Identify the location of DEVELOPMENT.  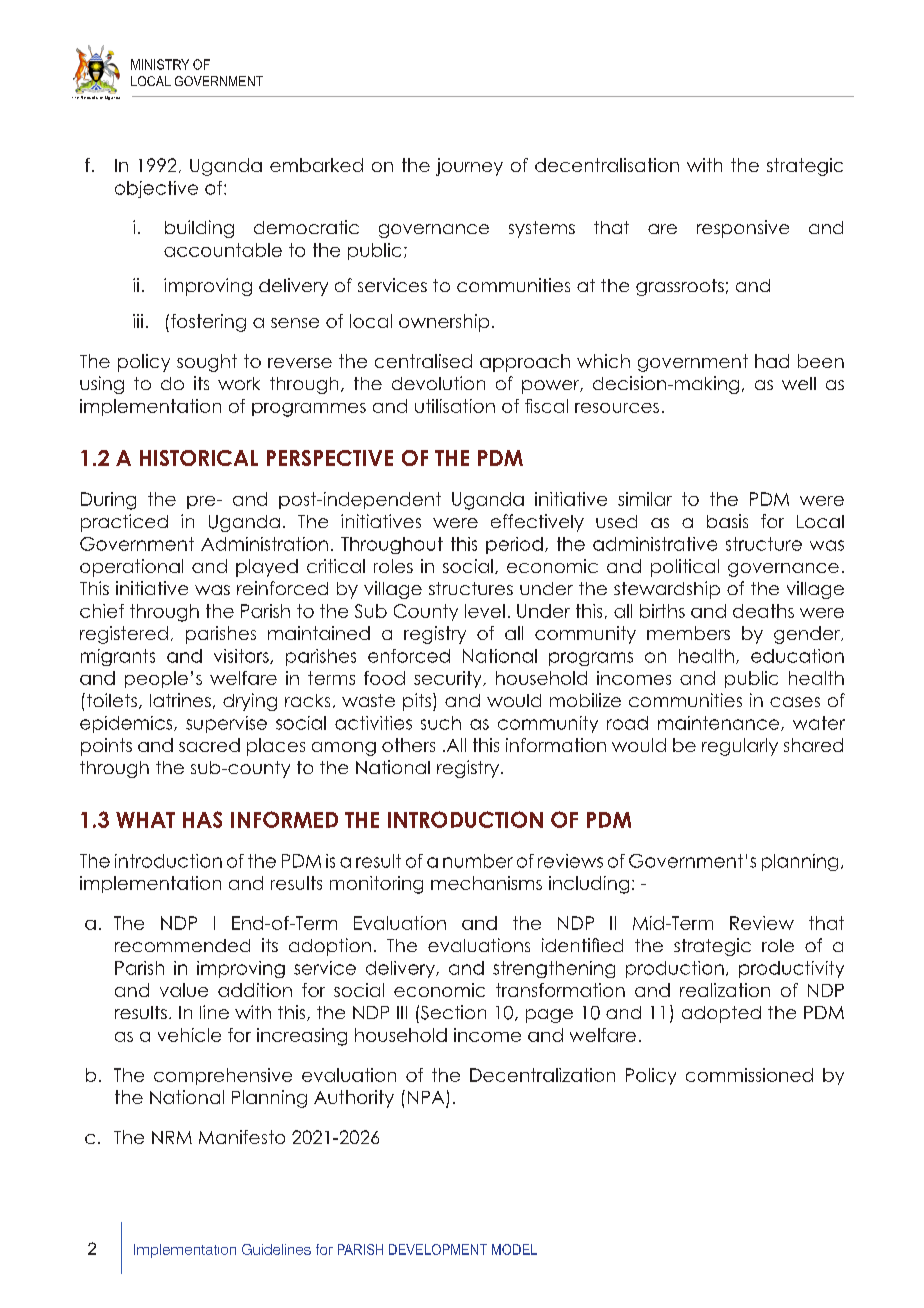
(438, 1249).
